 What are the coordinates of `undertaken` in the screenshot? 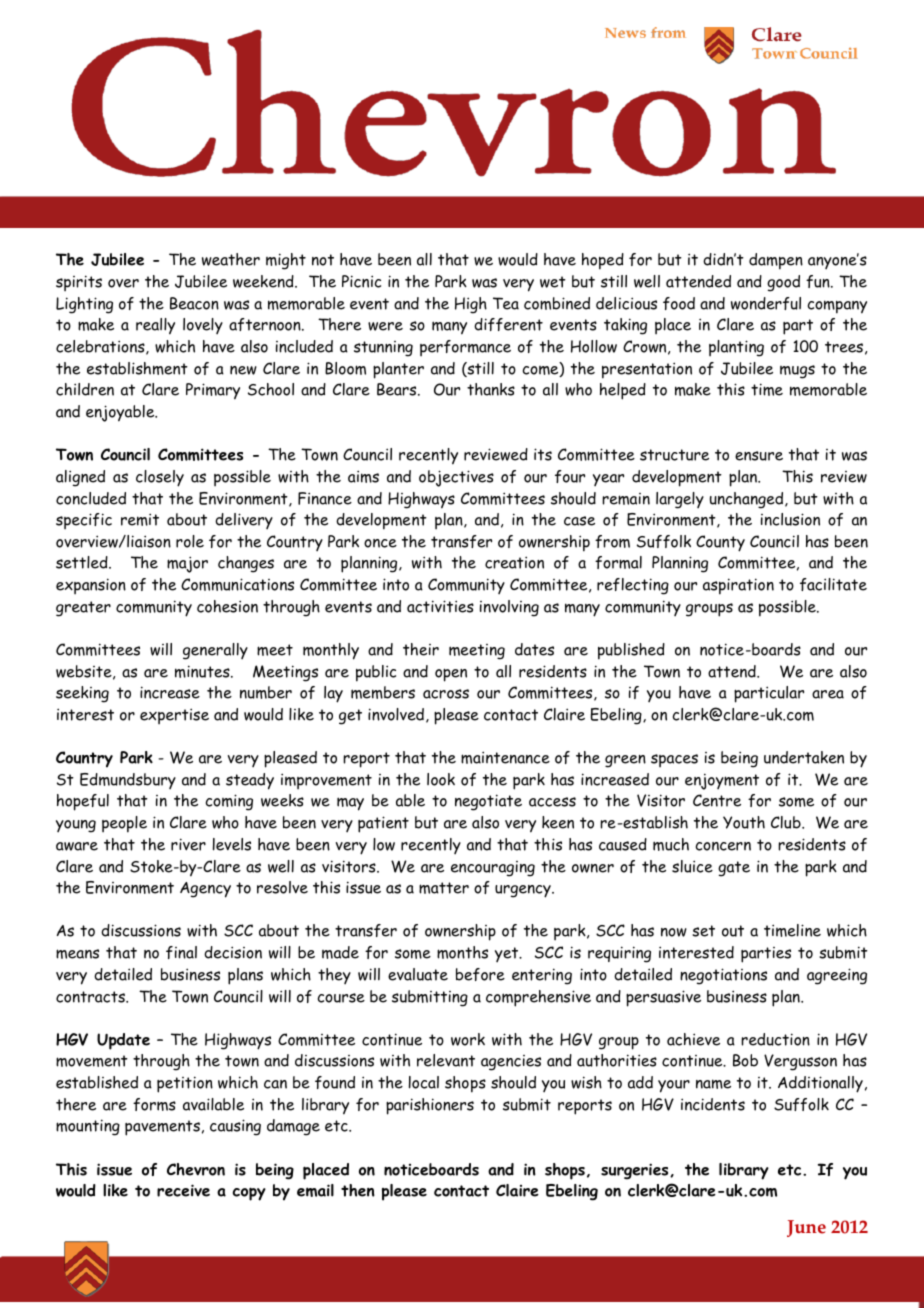 It's located at (804, 757).
